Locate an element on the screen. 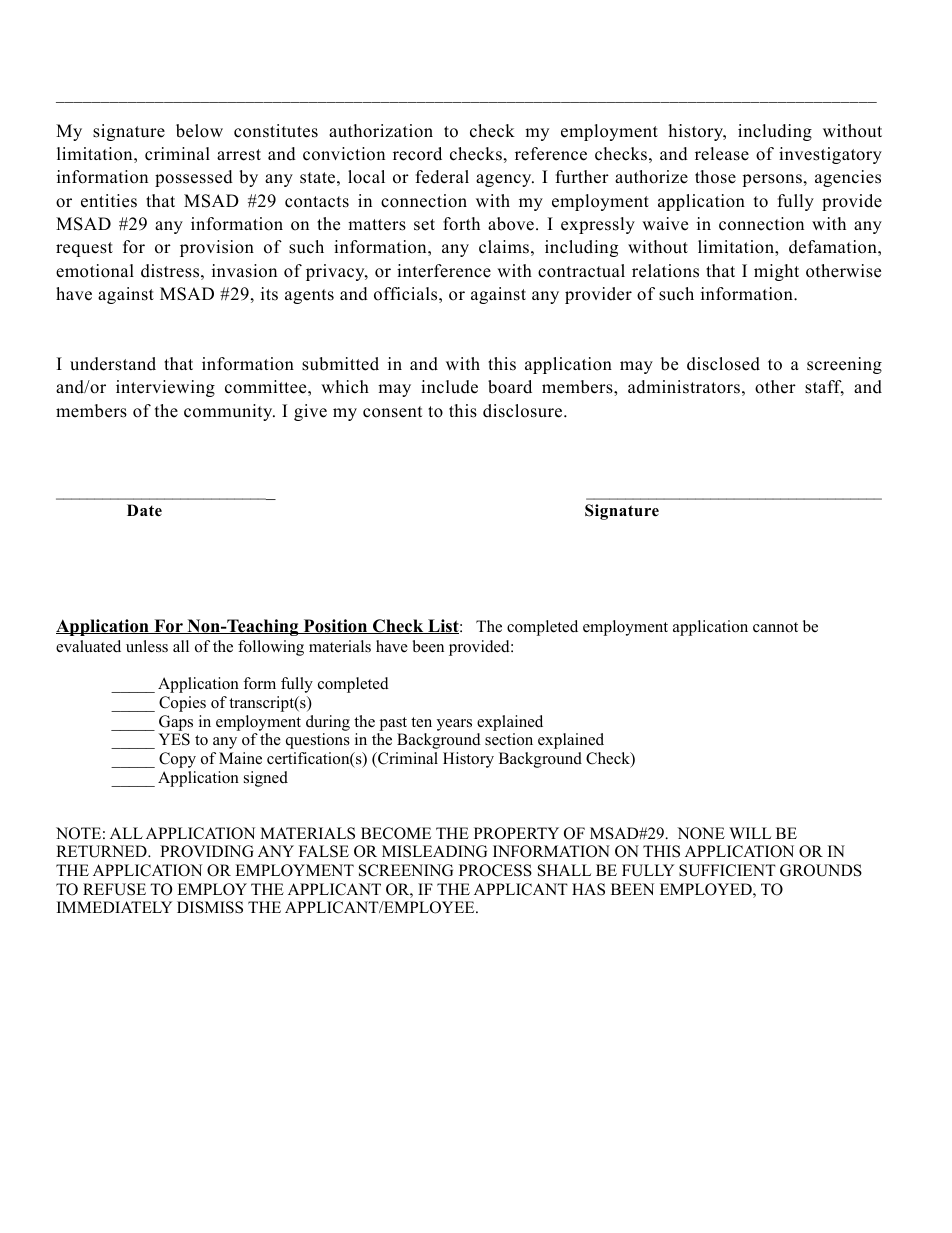 This screenshot has width=952, height=1233. invasion is located at coordinates (244, 271).
